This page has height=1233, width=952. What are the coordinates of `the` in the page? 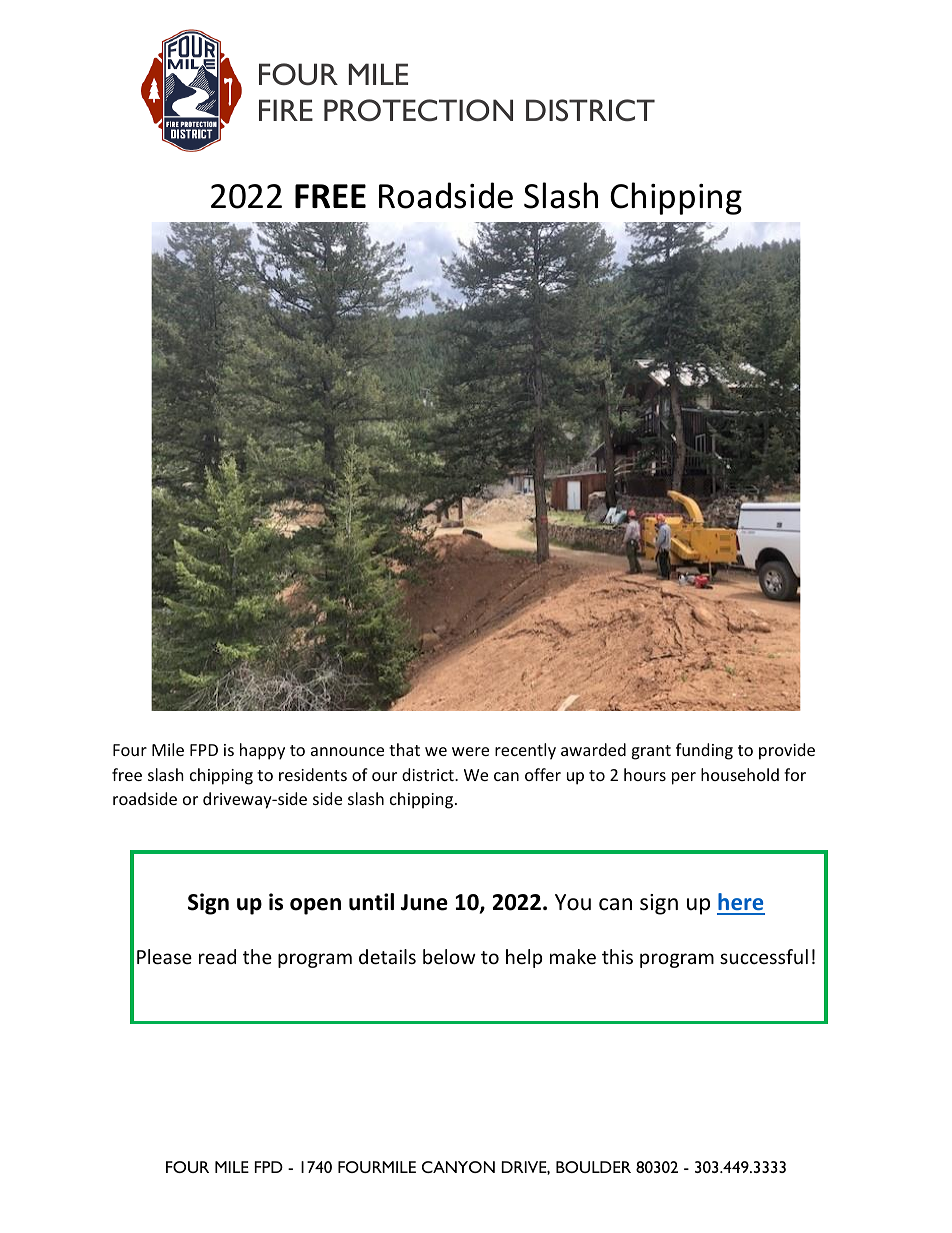 It's located at (257, 956).
